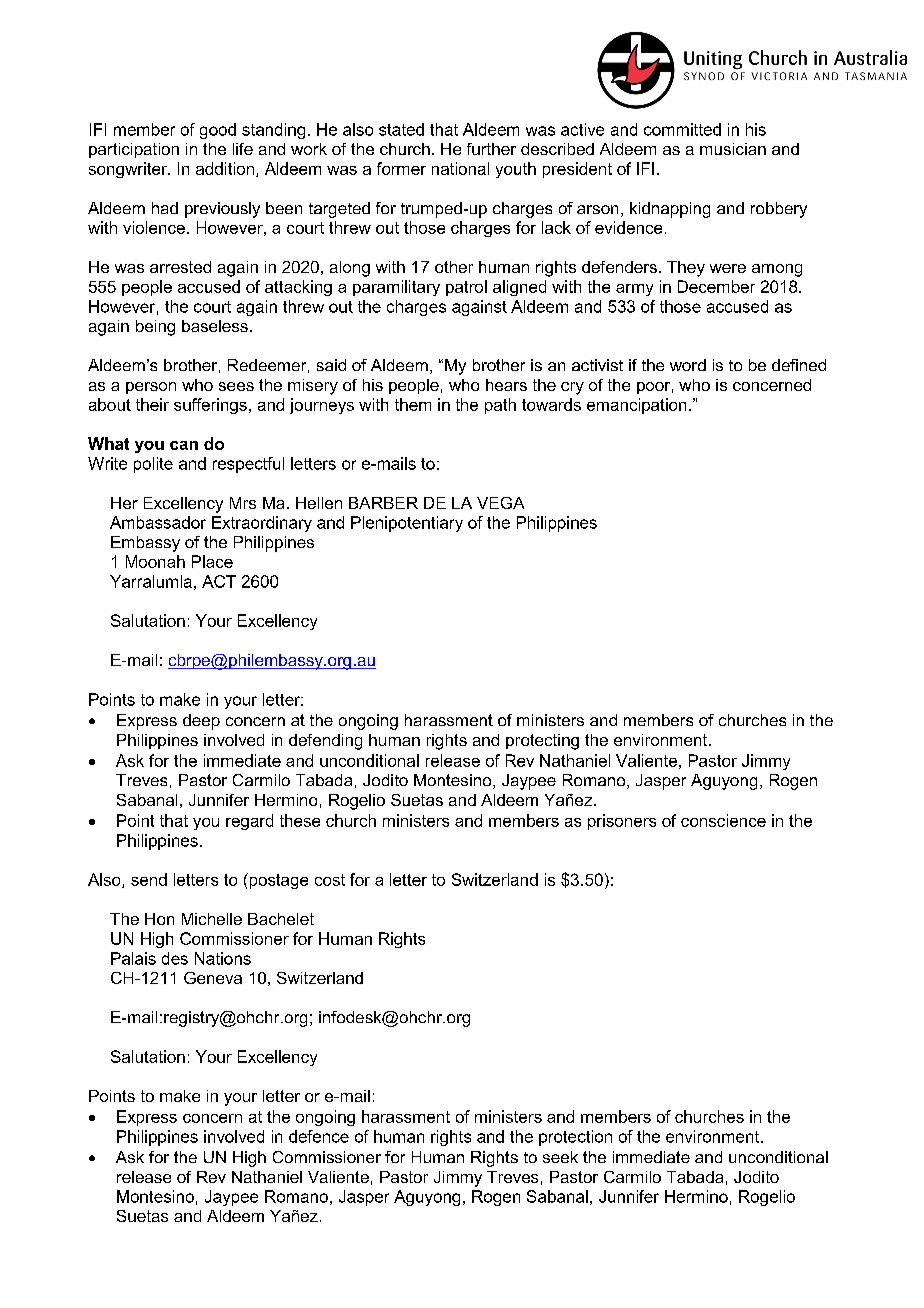 The width and height of the screenshot is (924, 1308). What do you see at coordinates (153, 465) in the screenshot?
I see `polite` at bounding box center [153, 465].
